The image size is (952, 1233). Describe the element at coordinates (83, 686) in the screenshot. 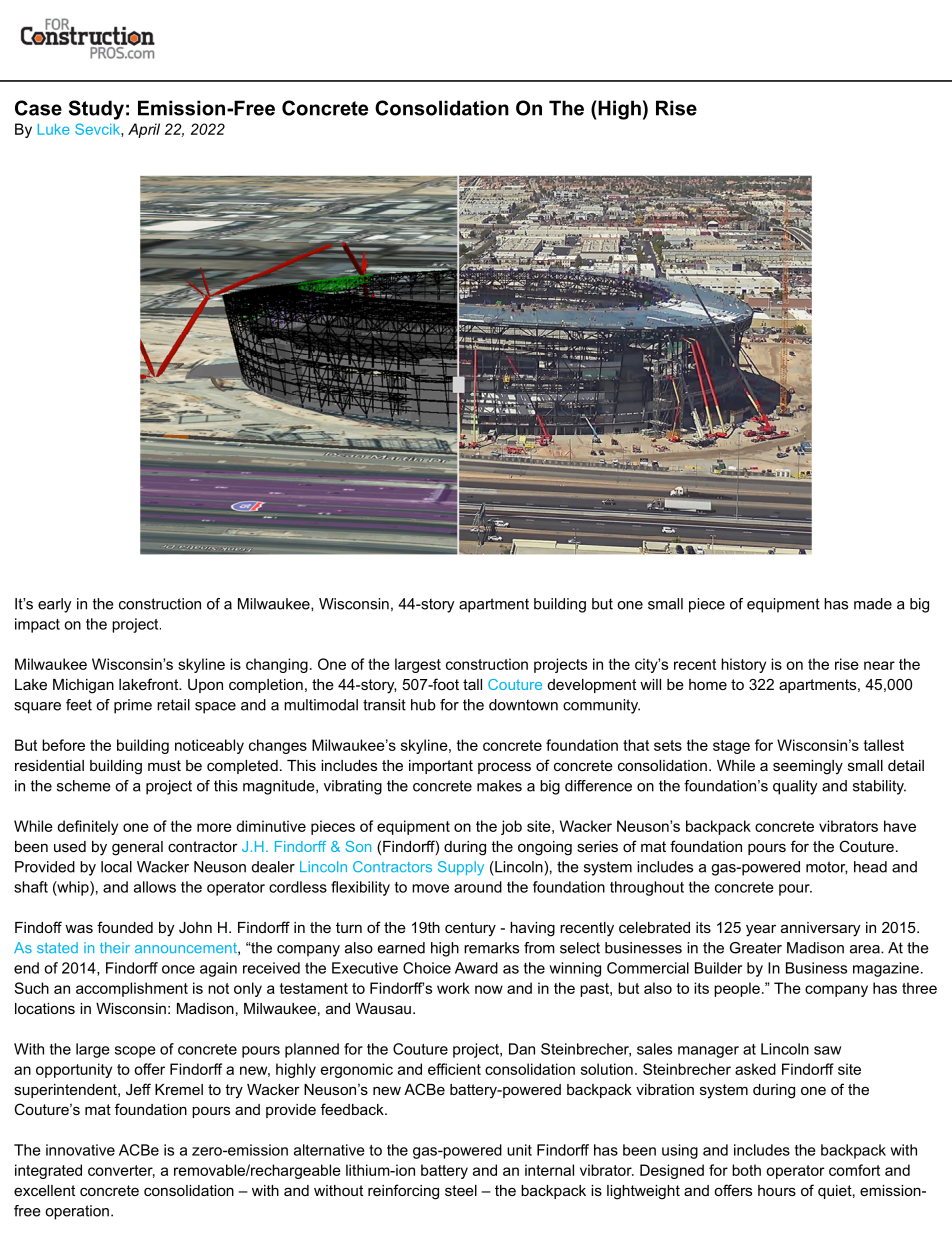

I see `Michigan` at that location.
